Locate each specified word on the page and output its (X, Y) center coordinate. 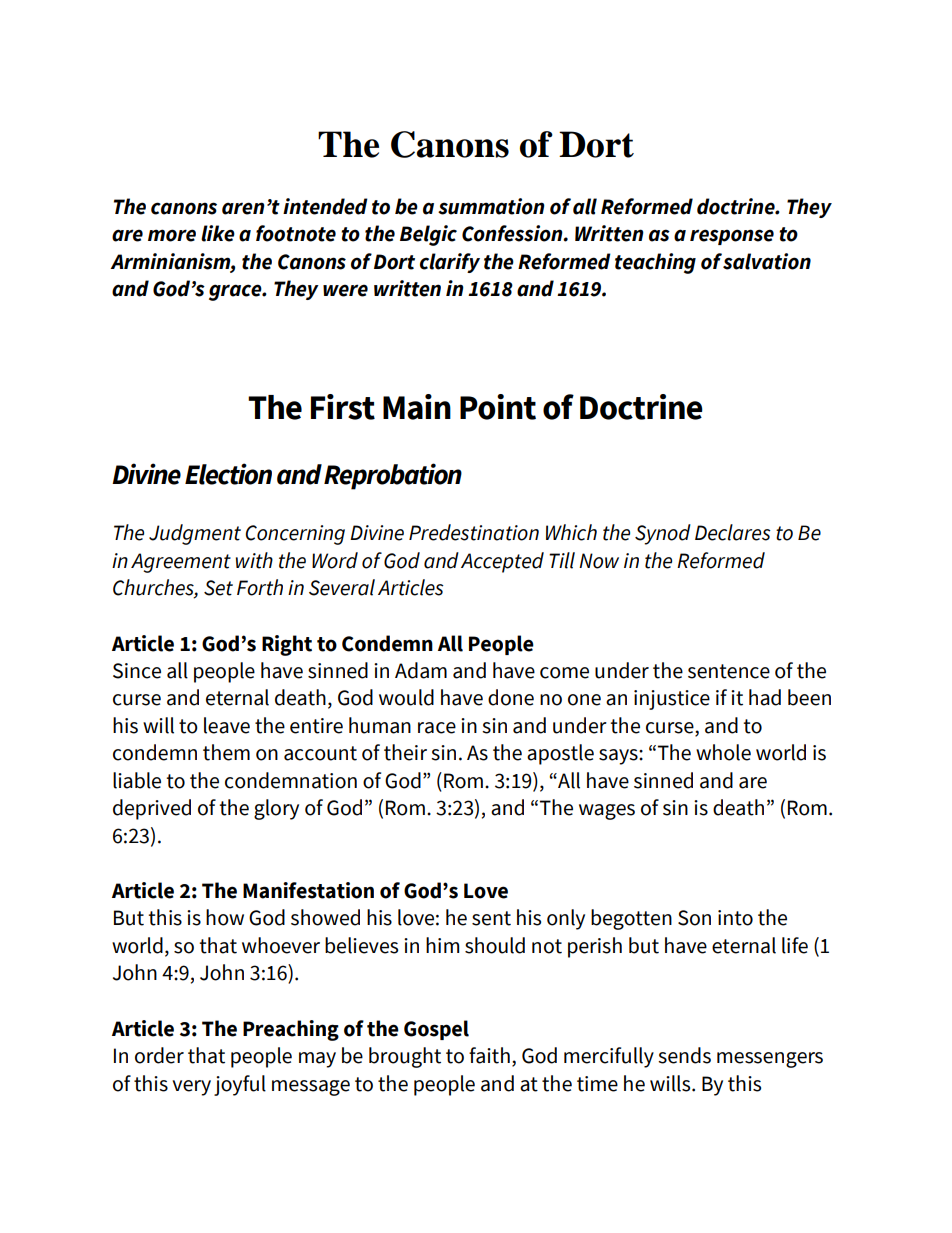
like (218, 233)
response (732, 237)
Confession (513, 233)
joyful (240, 1085)
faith (489, 1055)
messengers (770, 1060)
